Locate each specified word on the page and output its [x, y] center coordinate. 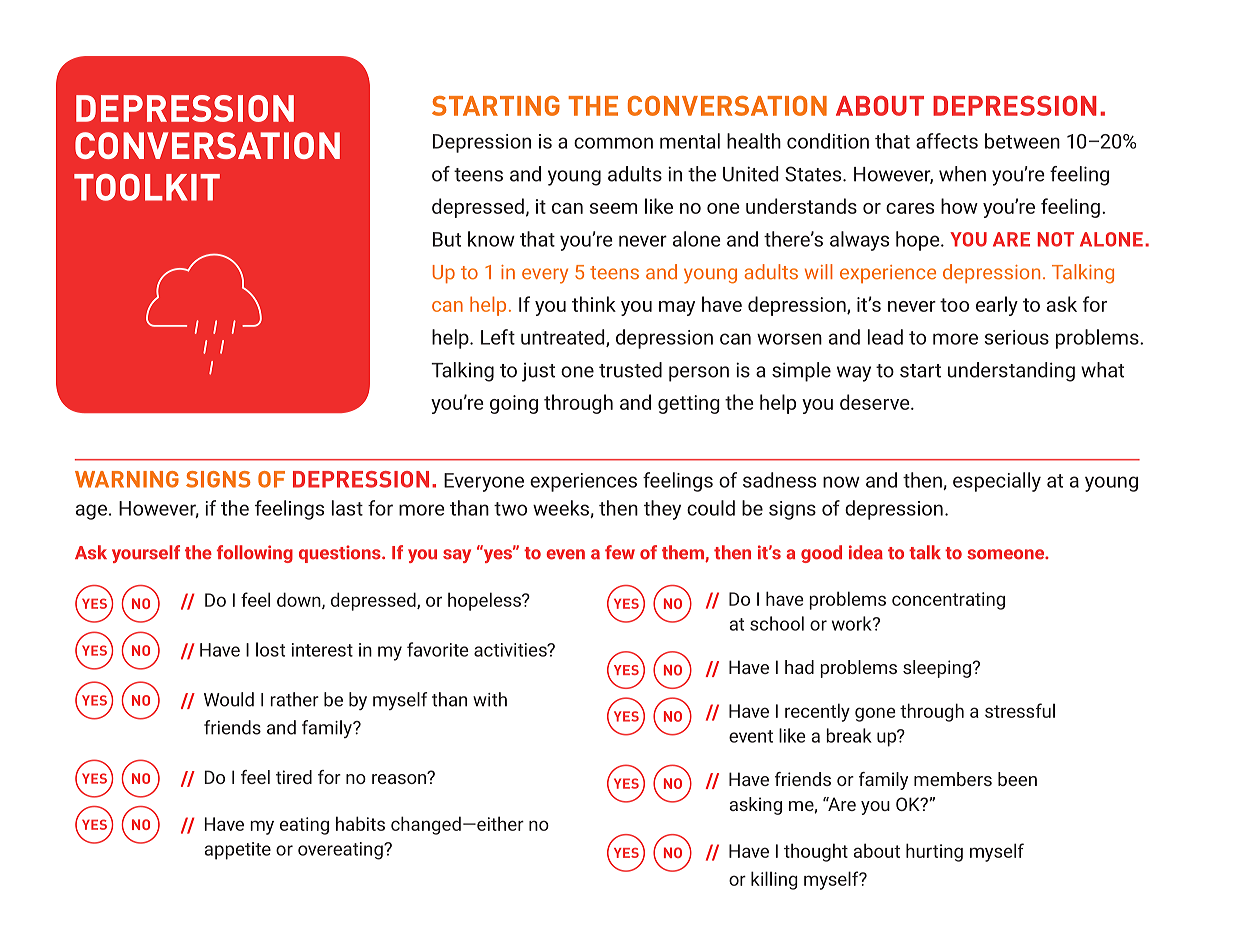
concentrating [948, 601]
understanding [1011, 372]
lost [270, 649]
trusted [630, 370]
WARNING [127, 479]
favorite [438, 649]
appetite [238, 851]
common [613, 143]
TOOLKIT [147, 187]
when [962, 174]
